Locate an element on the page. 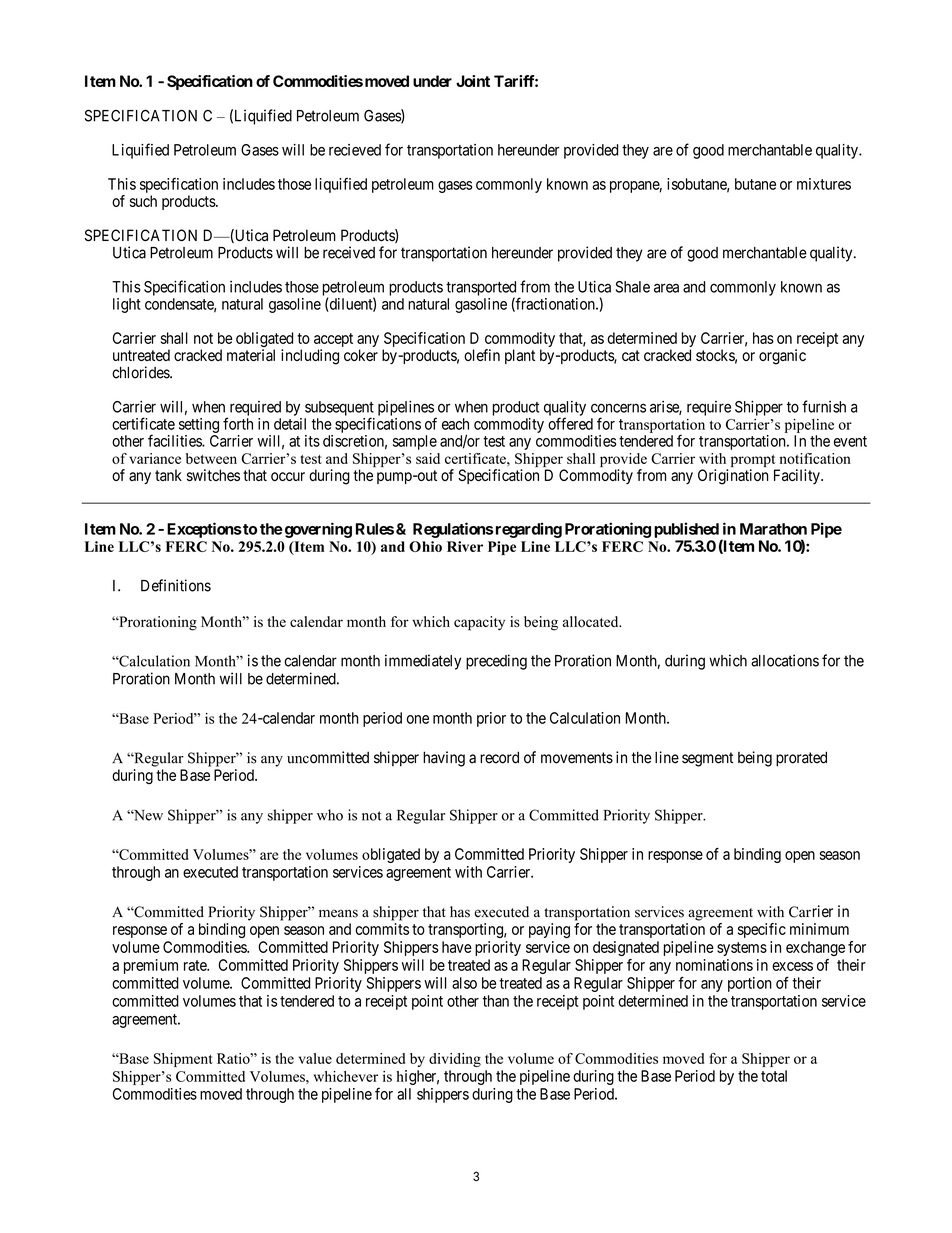  Marathon is located at coordinates (773, 529).
